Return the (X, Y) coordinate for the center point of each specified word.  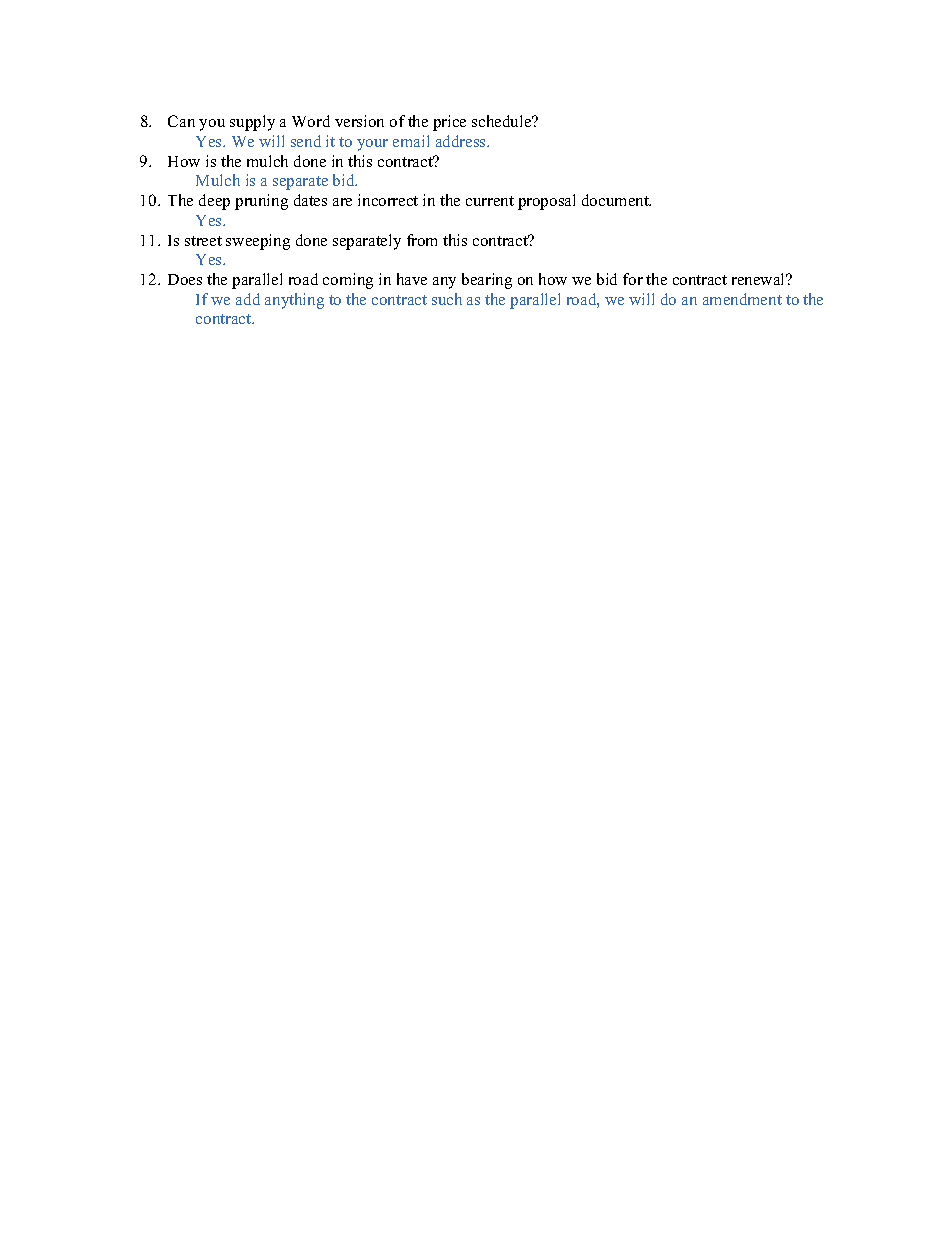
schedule (503, 121)
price (449, 123)
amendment (742, 299)
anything (294, 301)
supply (252, 123)
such (447, 299)
